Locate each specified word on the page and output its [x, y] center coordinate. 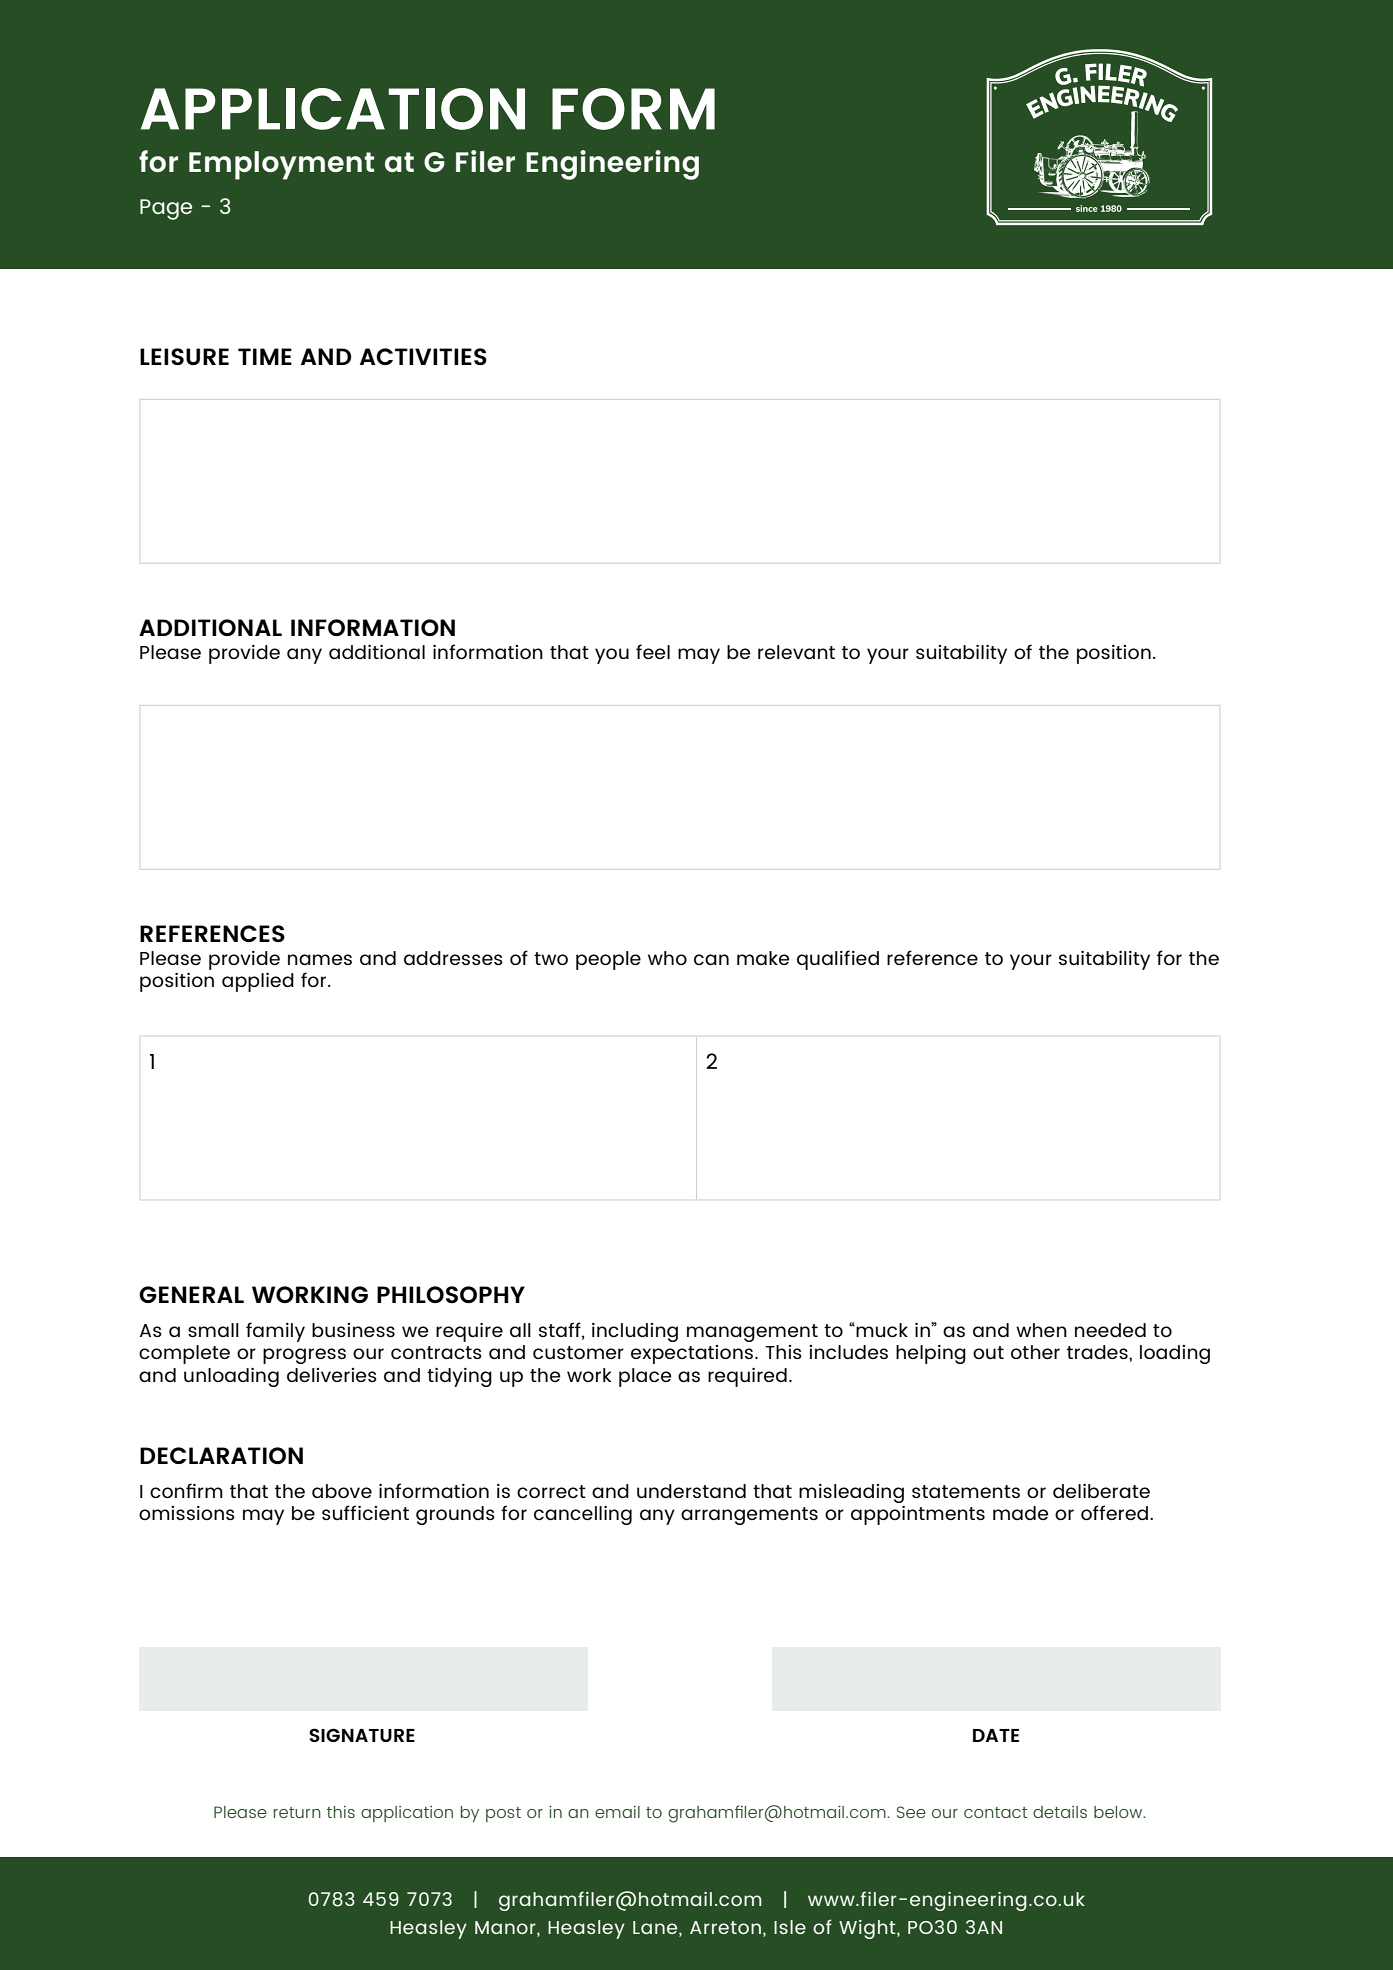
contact [996, 1812]
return [297, 1812]
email [617, 1812]
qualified [838, 960]
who [667, 958]
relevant [796, 652]
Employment [281, 165]
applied [258, 982]
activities [423, 356]
